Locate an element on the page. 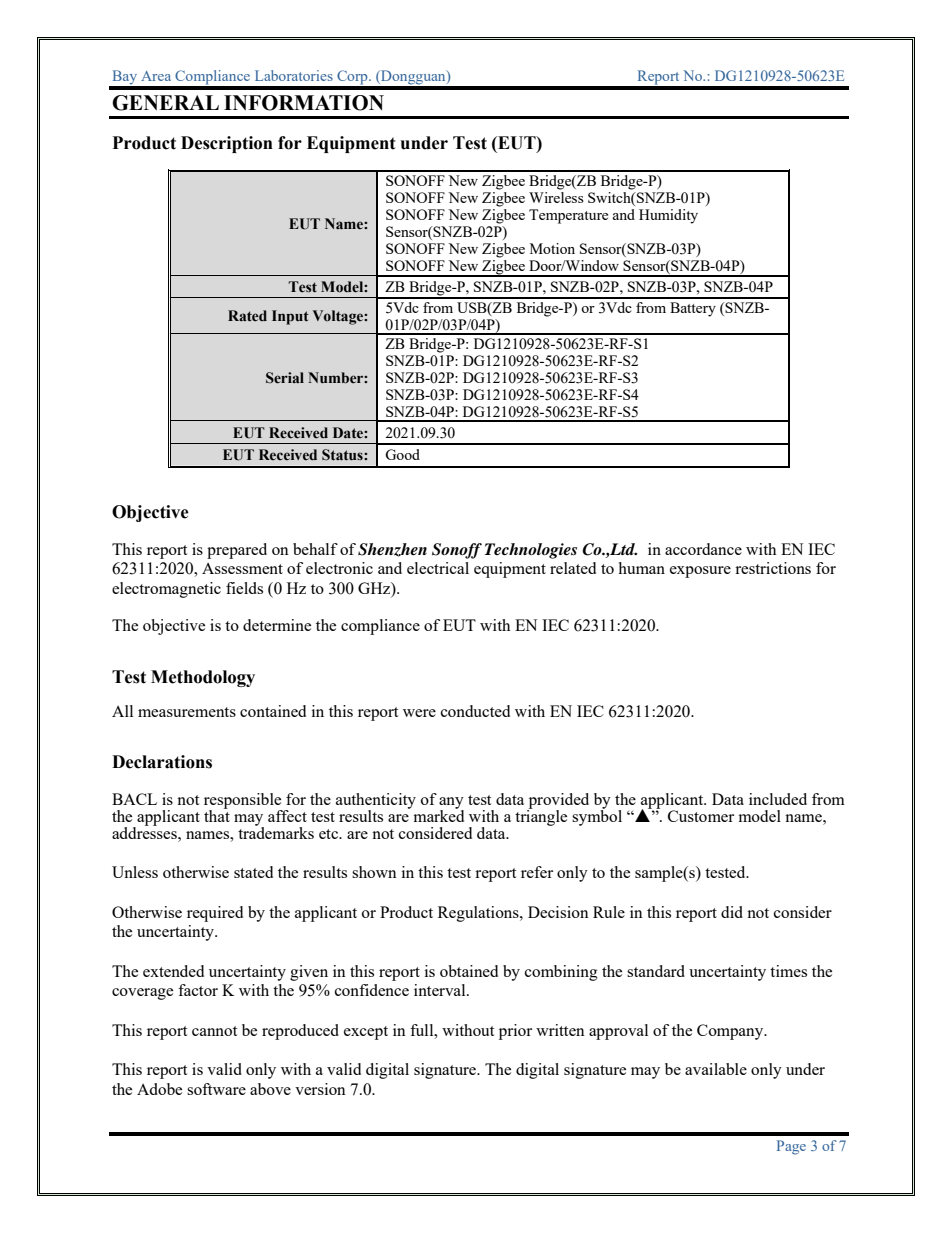 The width and height of the document is (952, 1233). Wireless is located at coordinates (556, 197).
